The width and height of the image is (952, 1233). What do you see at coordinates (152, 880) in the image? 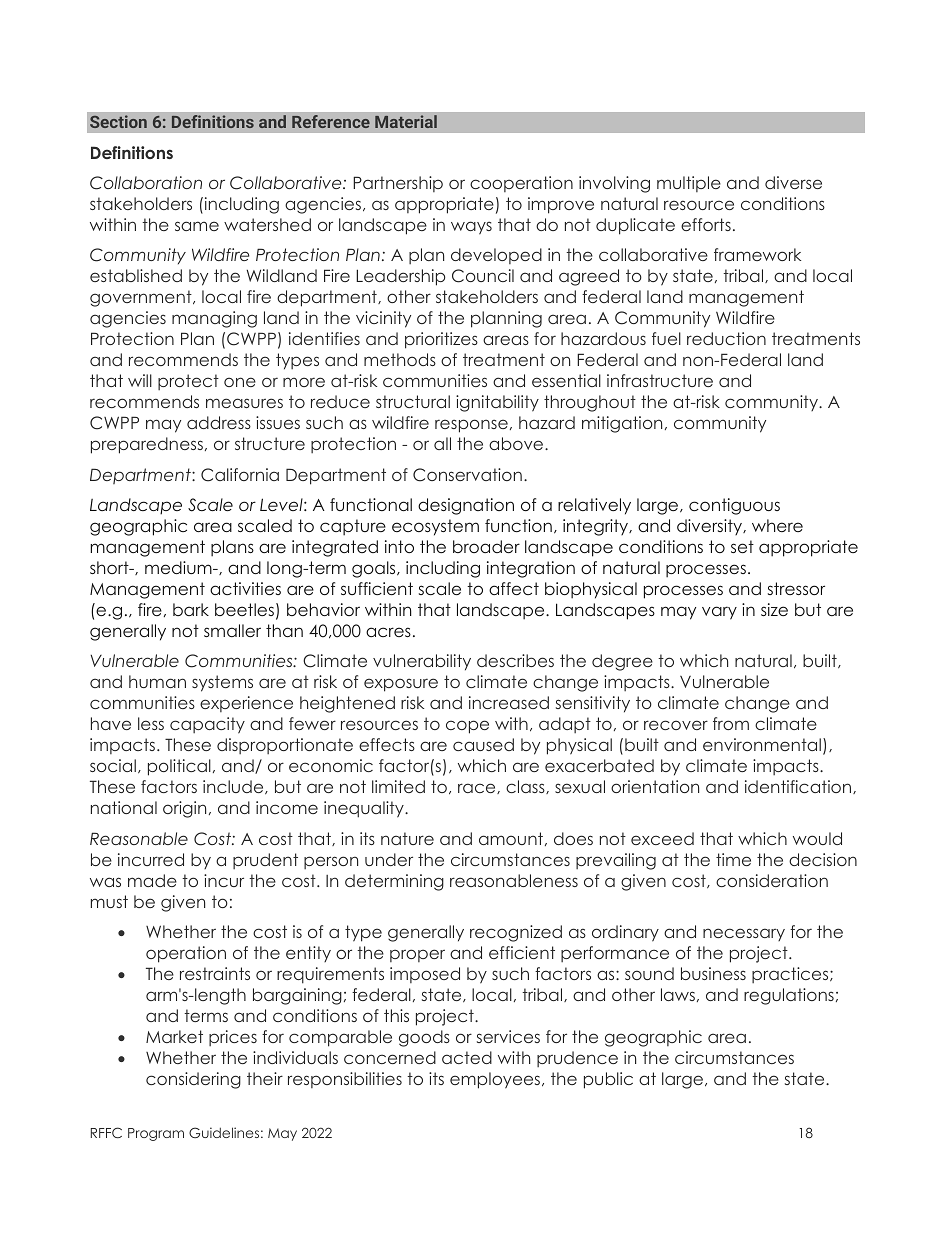
I see `made` at bounding box center [152, 880].
